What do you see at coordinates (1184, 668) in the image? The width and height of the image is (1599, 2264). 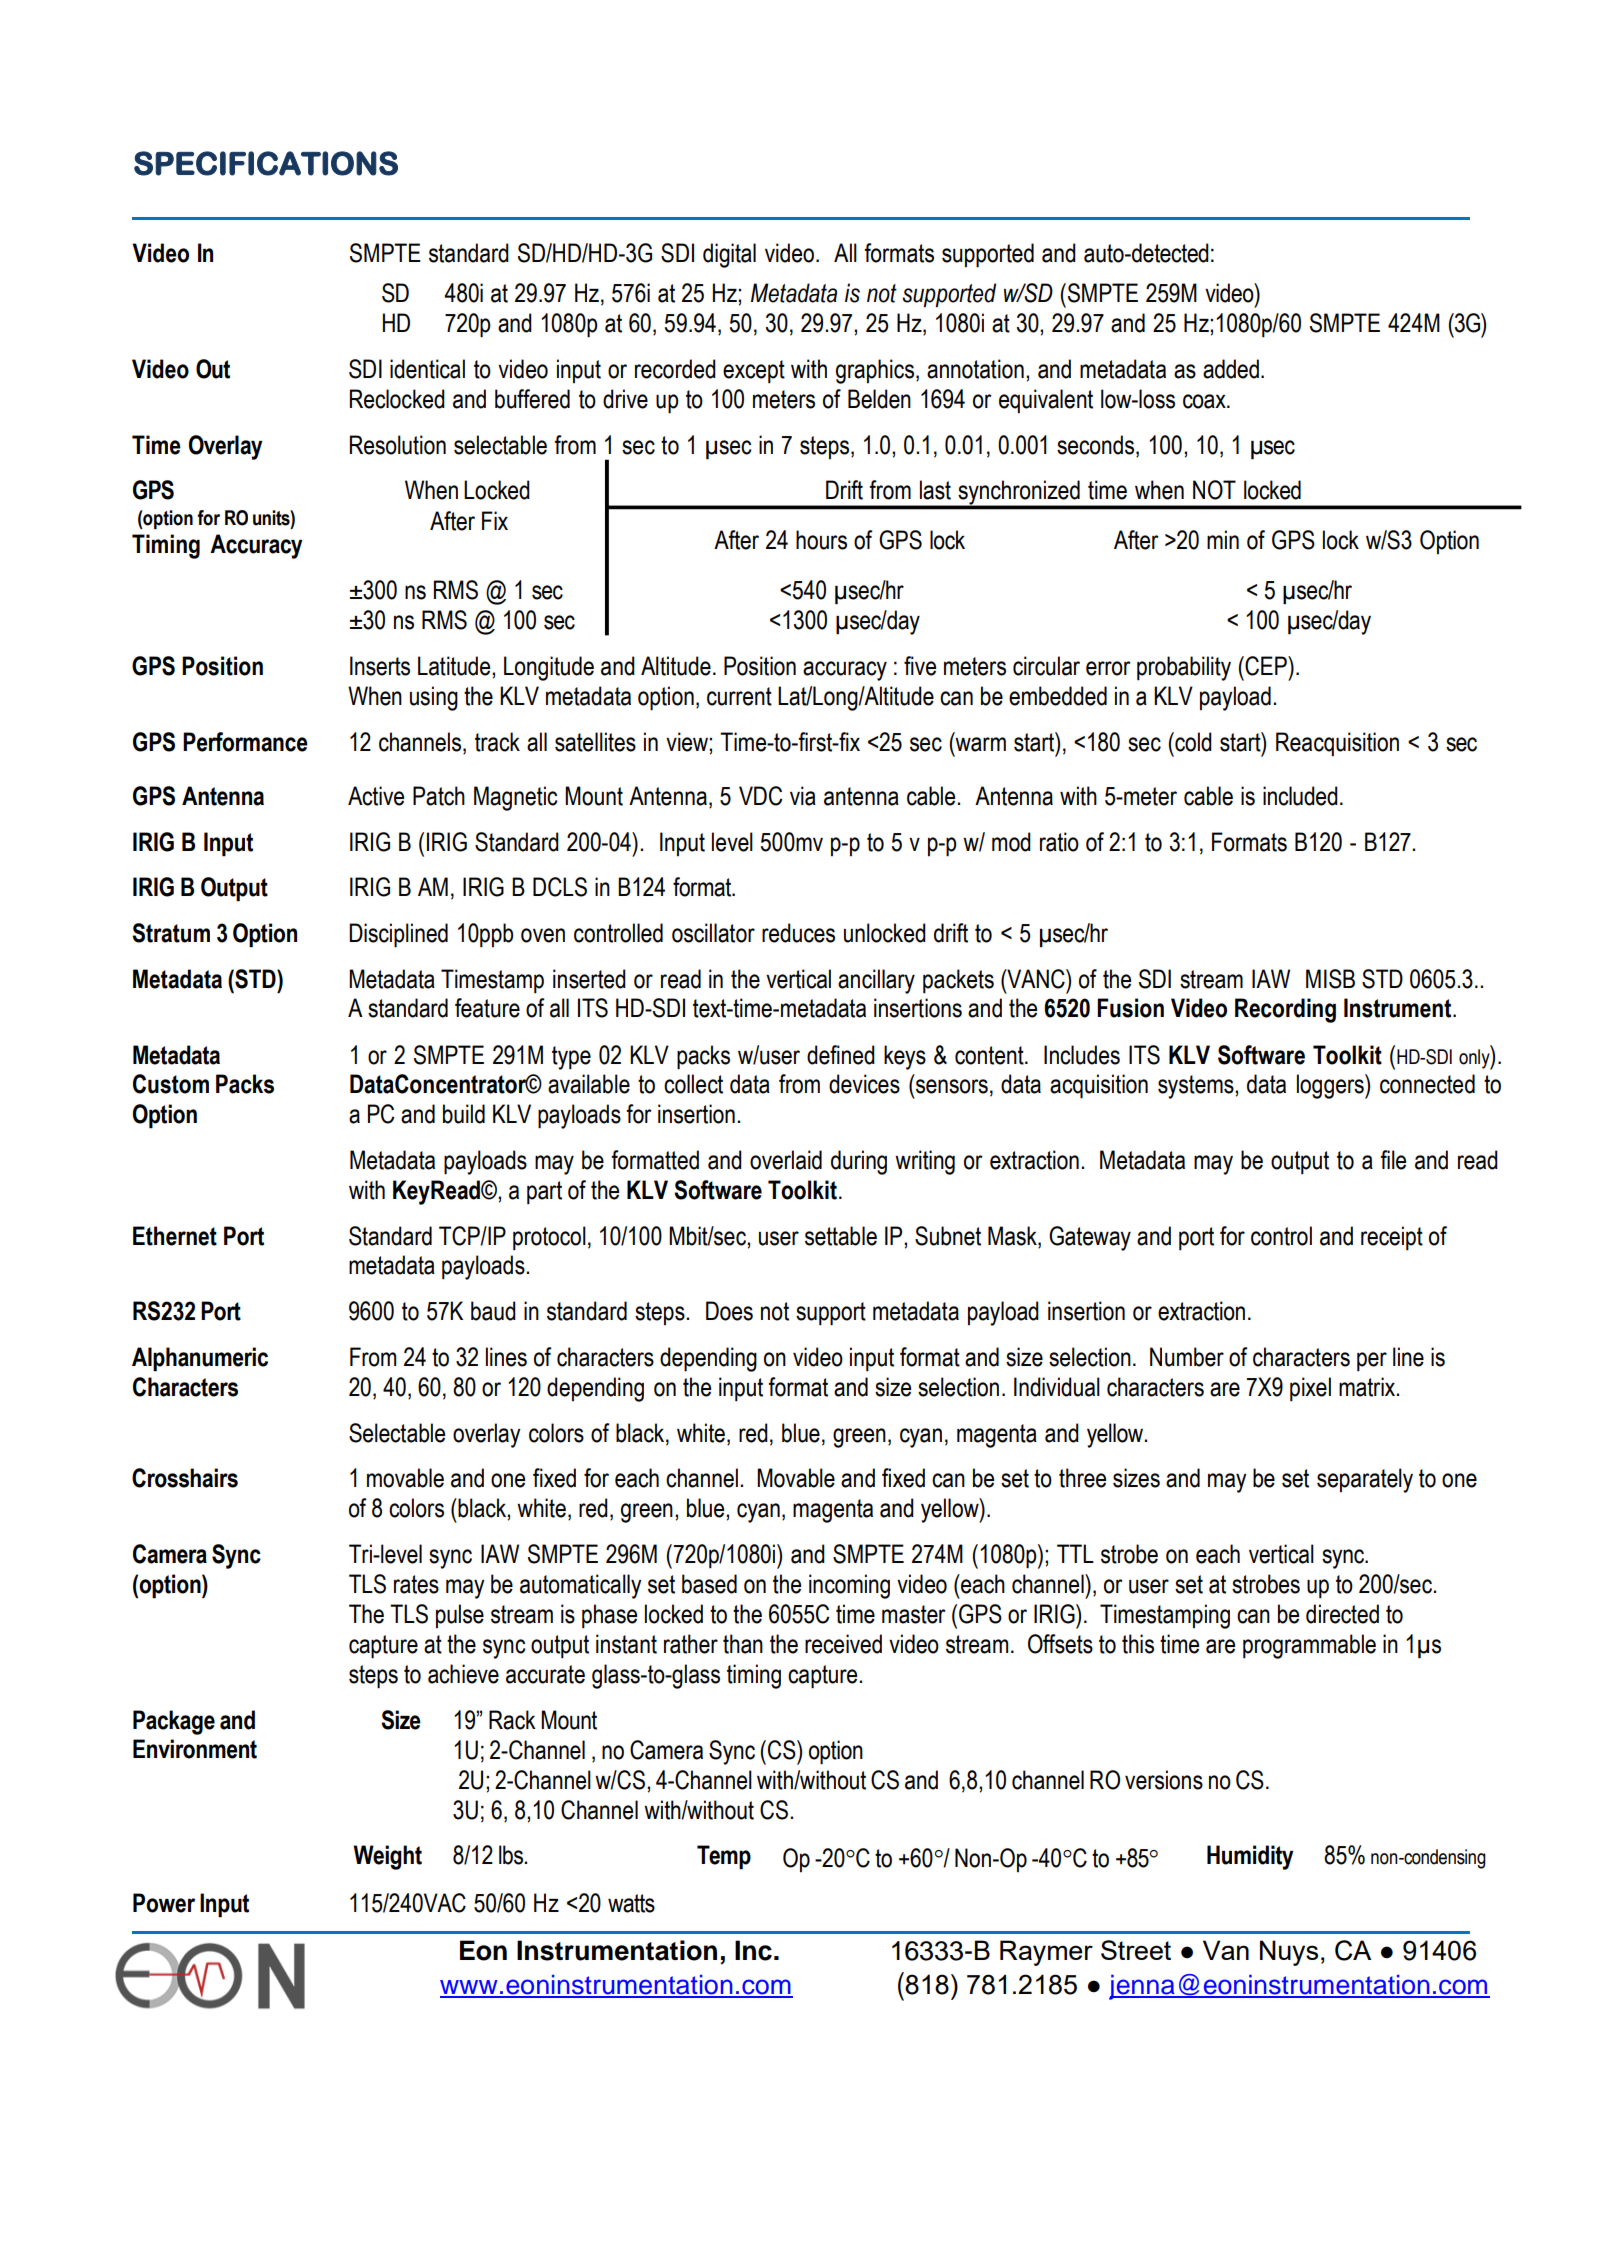 I see `probability` at bounding box center [1184, 668].
